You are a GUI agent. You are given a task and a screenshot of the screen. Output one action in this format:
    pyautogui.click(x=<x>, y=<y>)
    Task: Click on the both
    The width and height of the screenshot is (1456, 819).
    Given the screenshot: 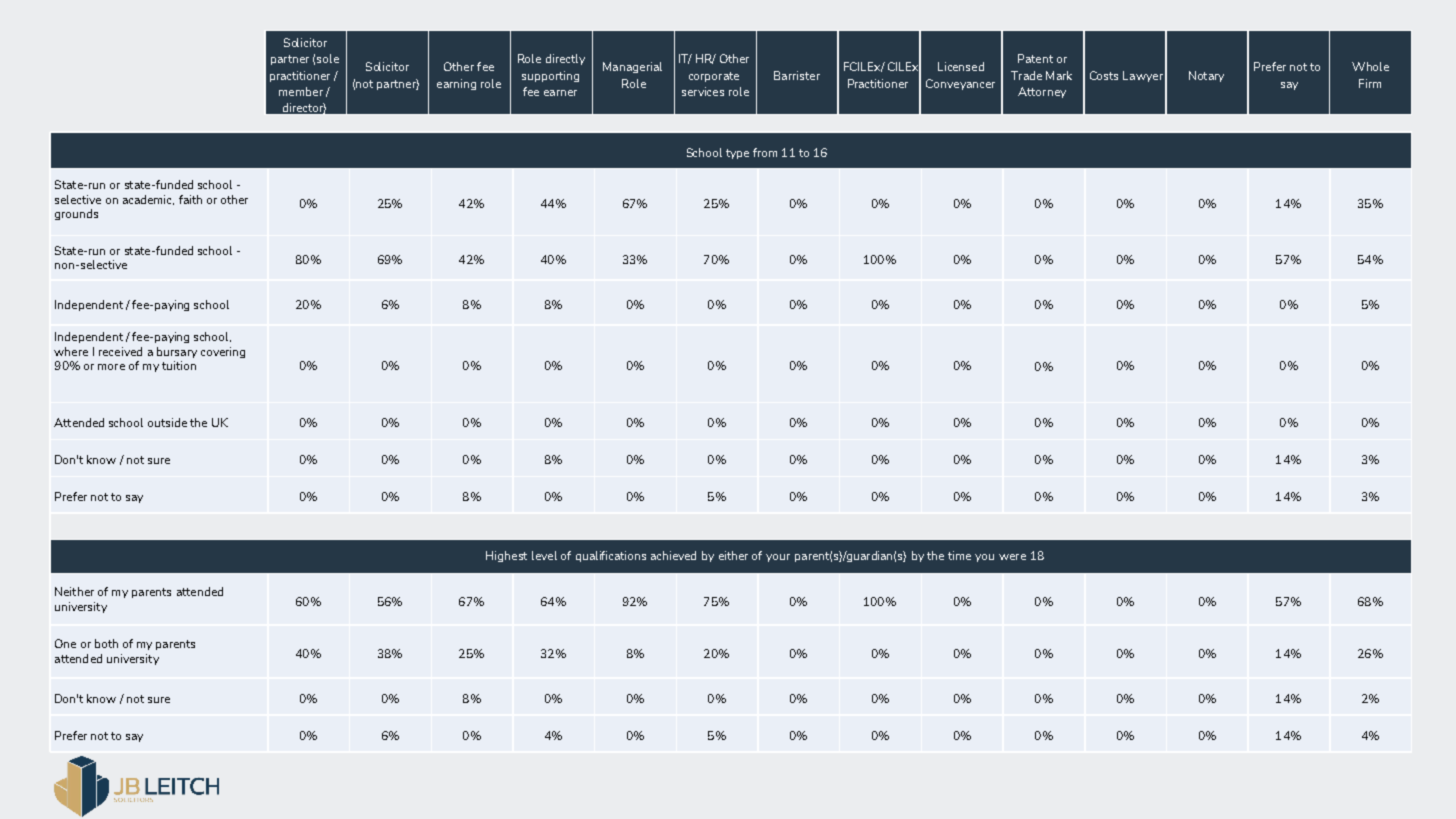 What is the action you would take?
    pyautogui.click(x=106, y=643)
